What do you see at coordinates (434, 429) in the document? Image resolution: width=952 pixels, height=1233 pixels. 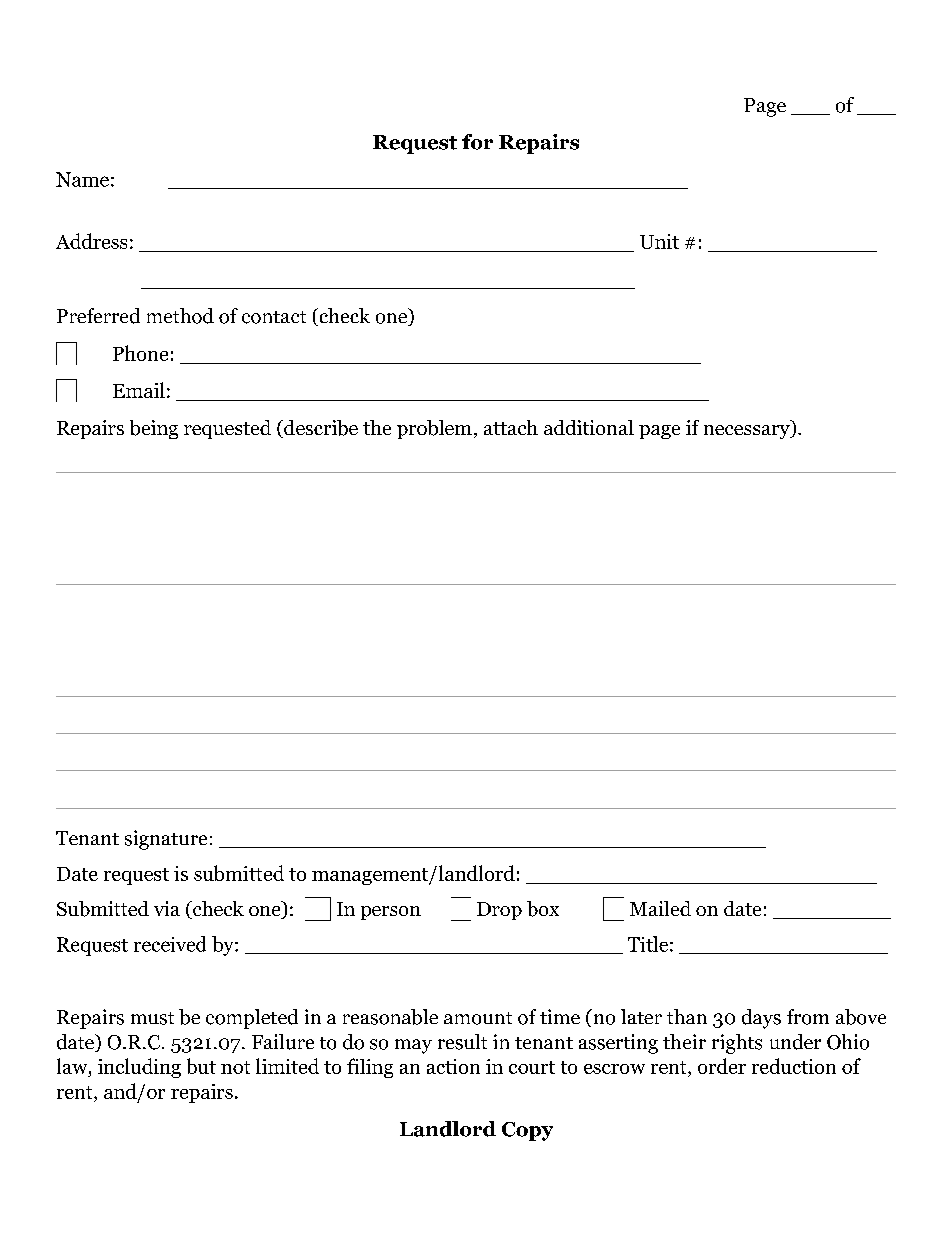 I see `problem` at bounding box center [434, 429].
